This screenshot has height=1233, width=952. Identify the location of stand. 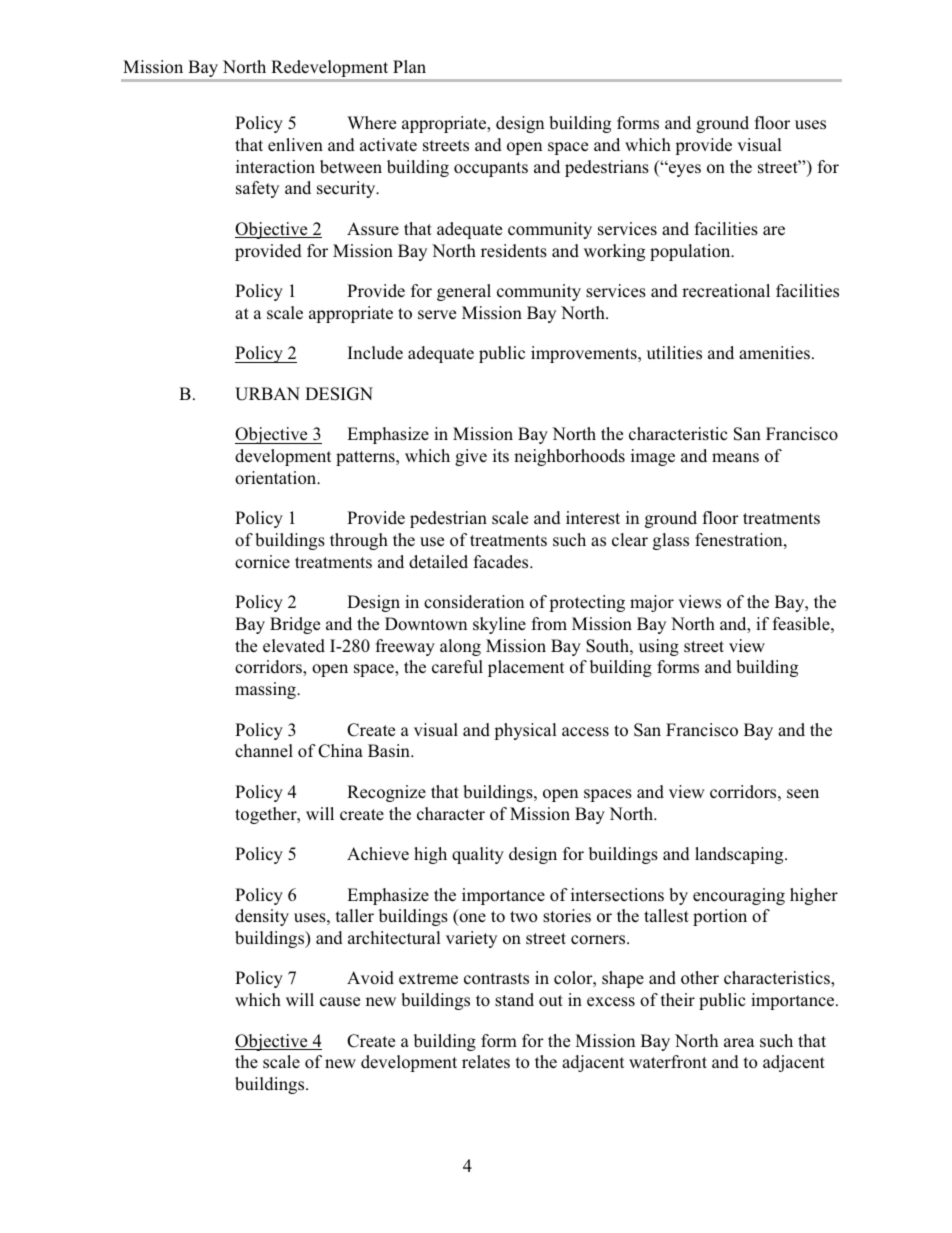
(514, 1000).
